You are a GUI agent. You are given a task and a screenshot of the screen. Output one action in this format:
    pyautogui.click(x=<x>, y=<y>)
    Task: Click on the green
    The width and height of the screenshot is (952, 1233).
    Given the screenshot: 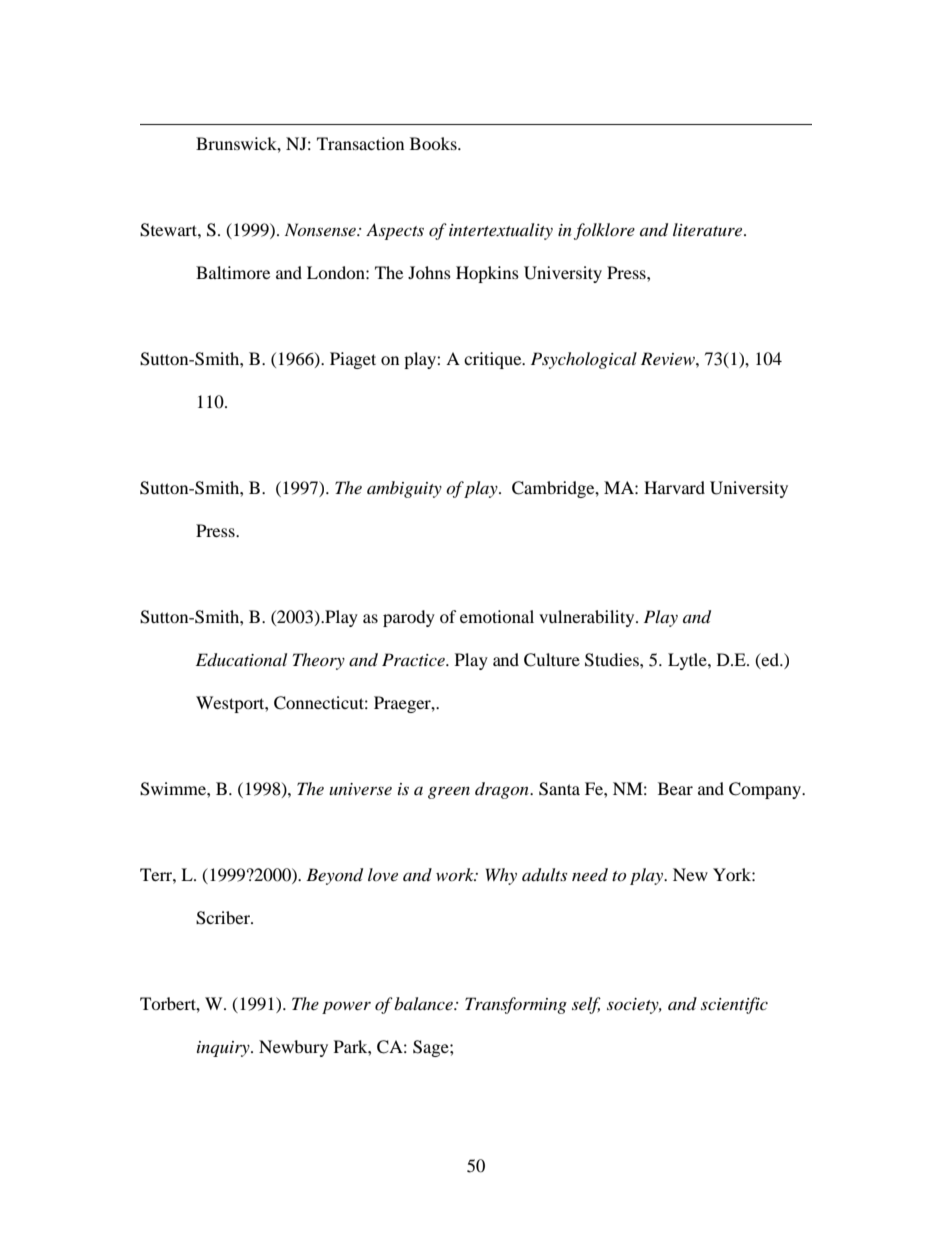 What is the action you would take?
    pyautogui.click(x=449, y=792)
